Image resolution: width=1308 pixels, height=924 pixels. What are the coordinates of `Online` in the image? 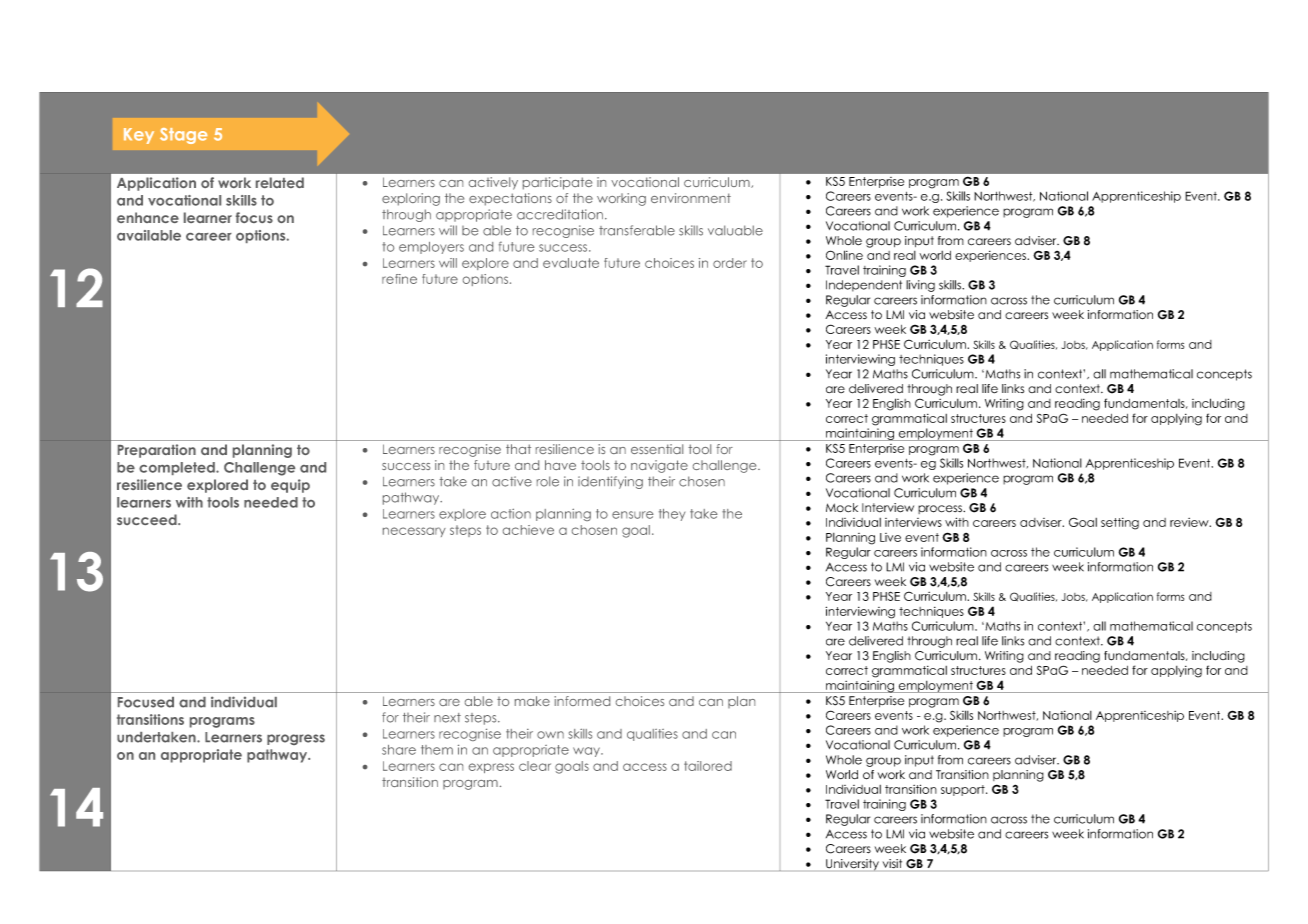 It's located at (844, 255).
